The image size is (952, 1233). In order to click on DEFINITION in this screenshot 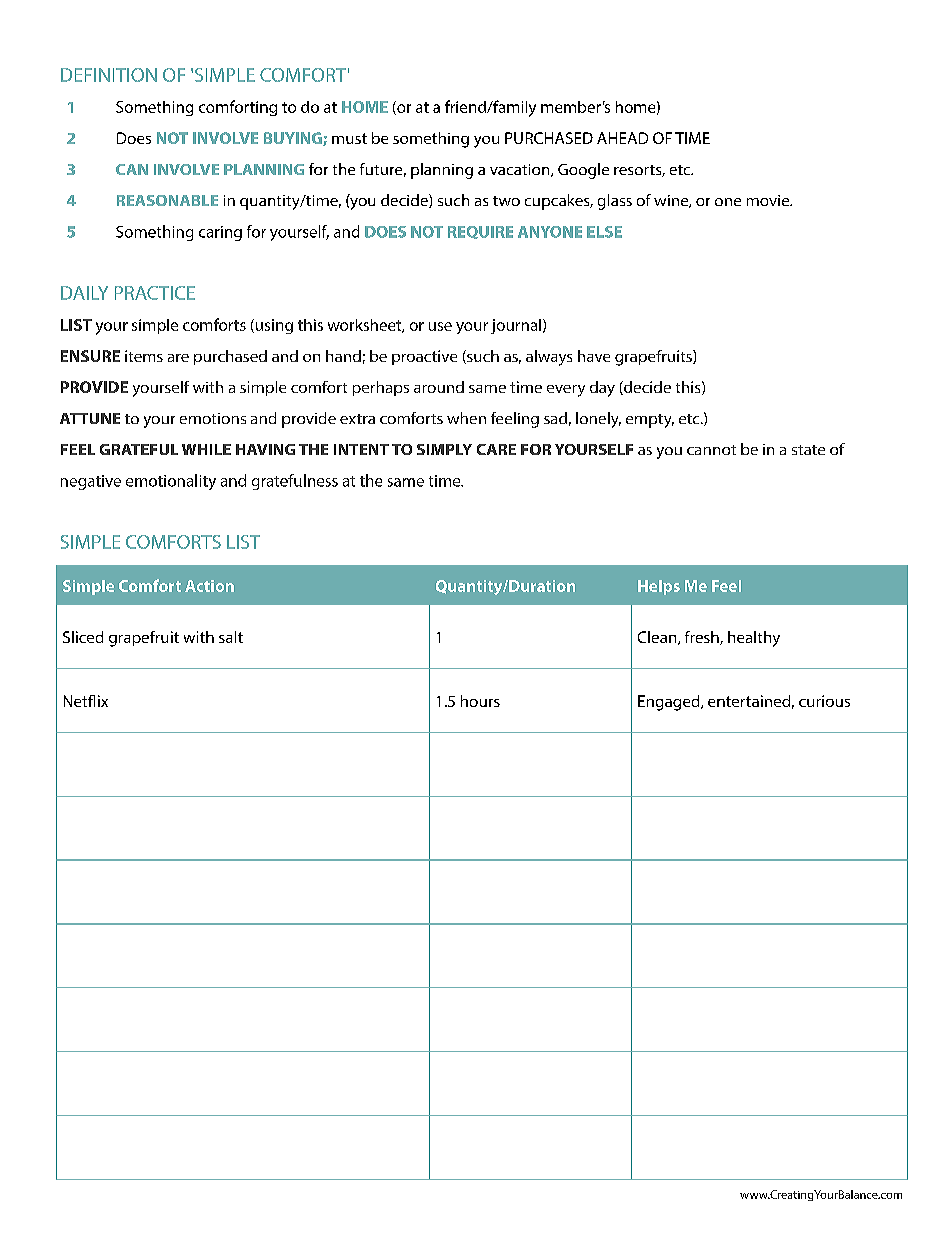, I will do `click(109, 75)`.
